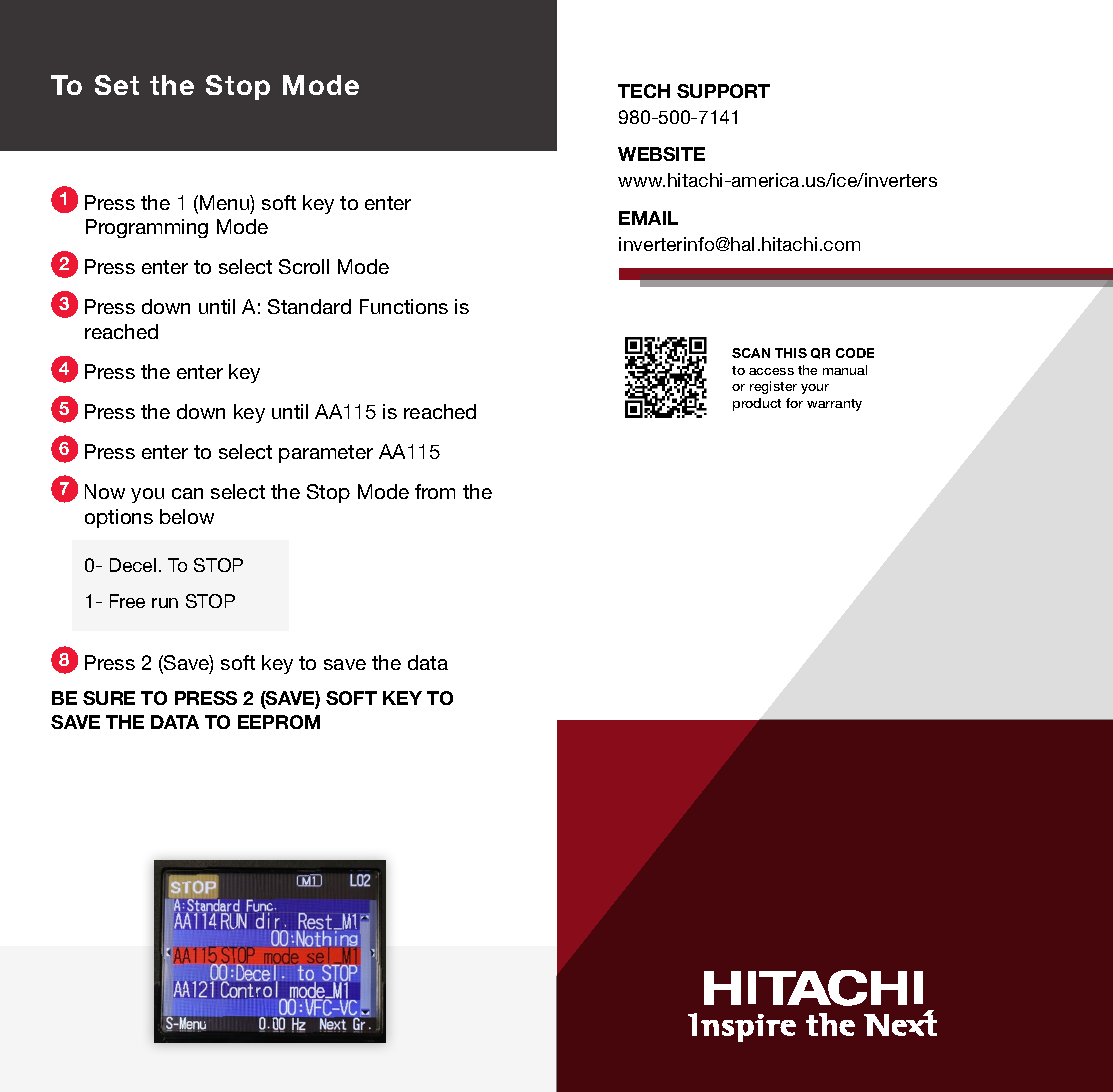  I want to click on SURE, so click(109, 698).
